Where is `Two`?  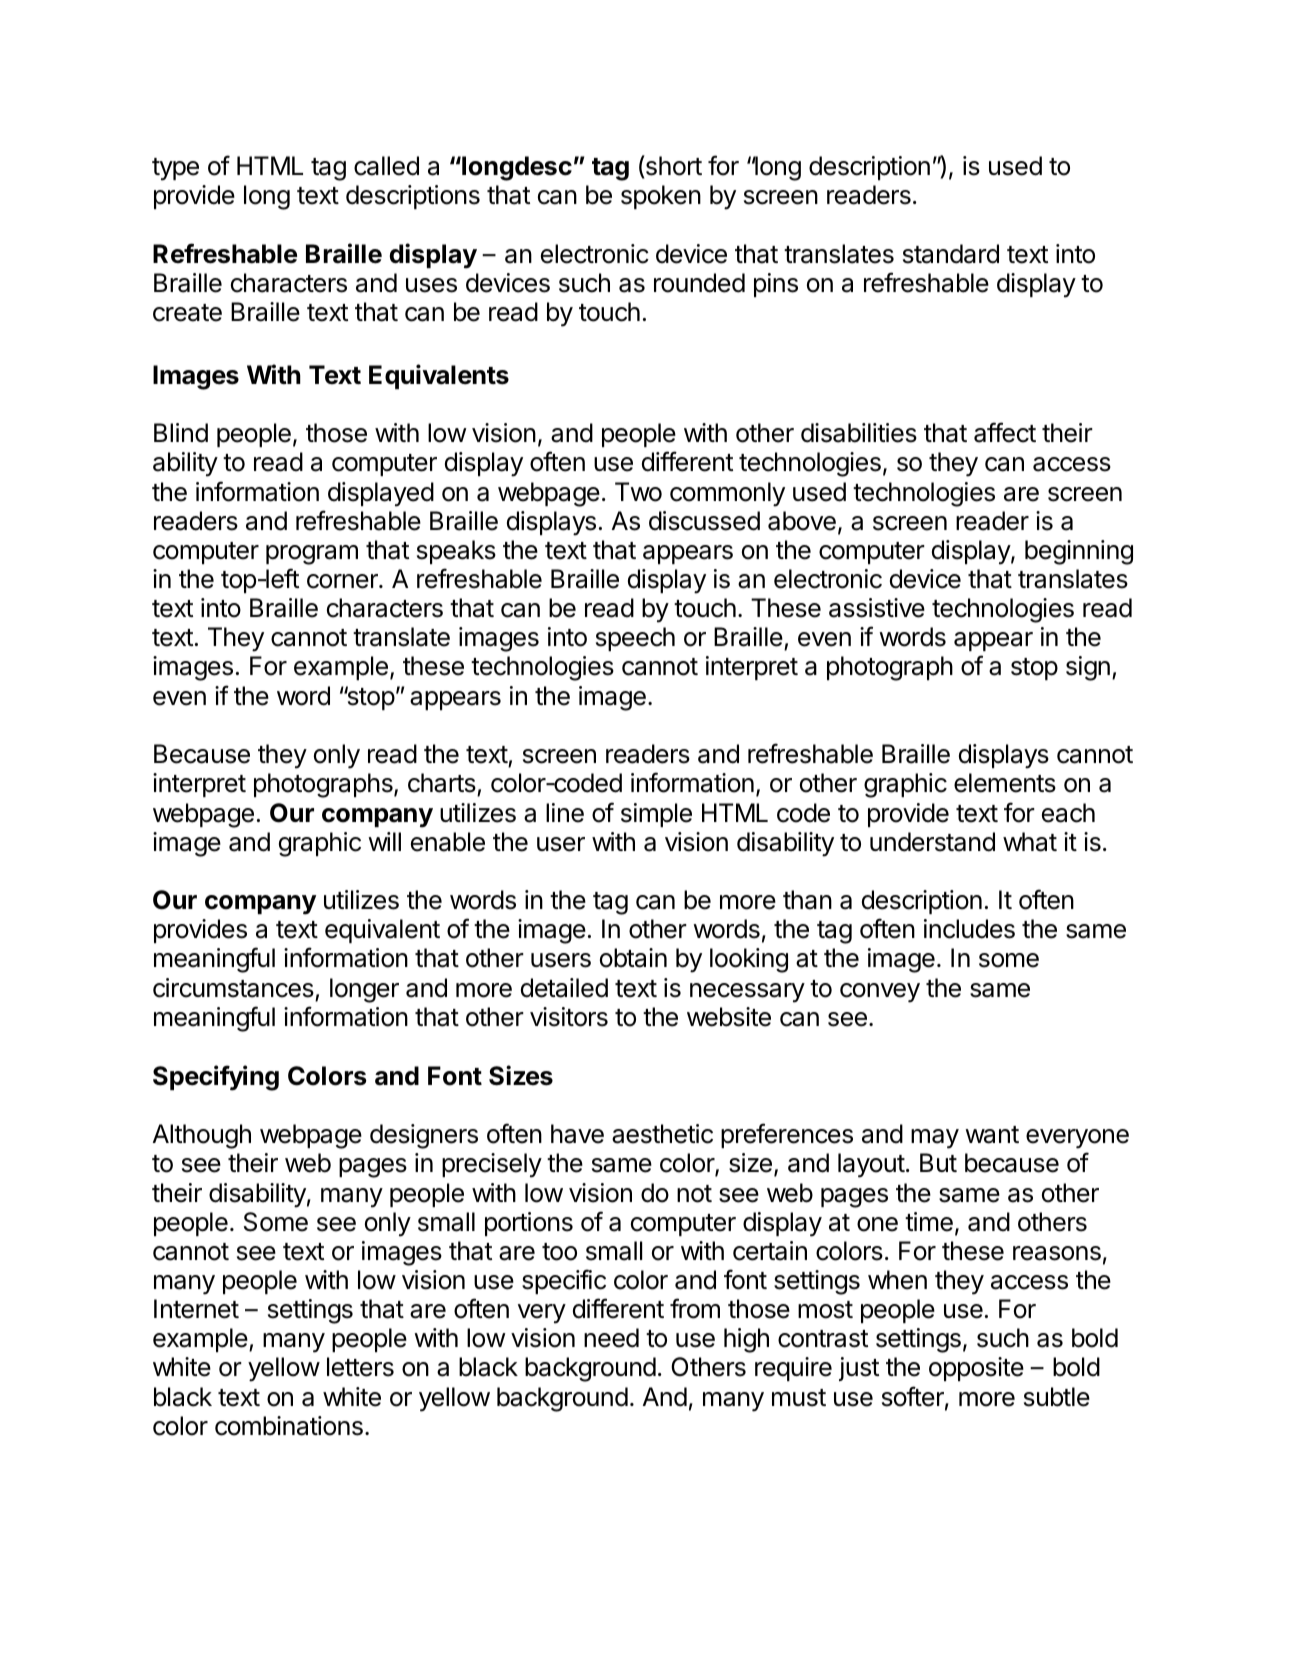 Two is located at coordinates (638, 492).
